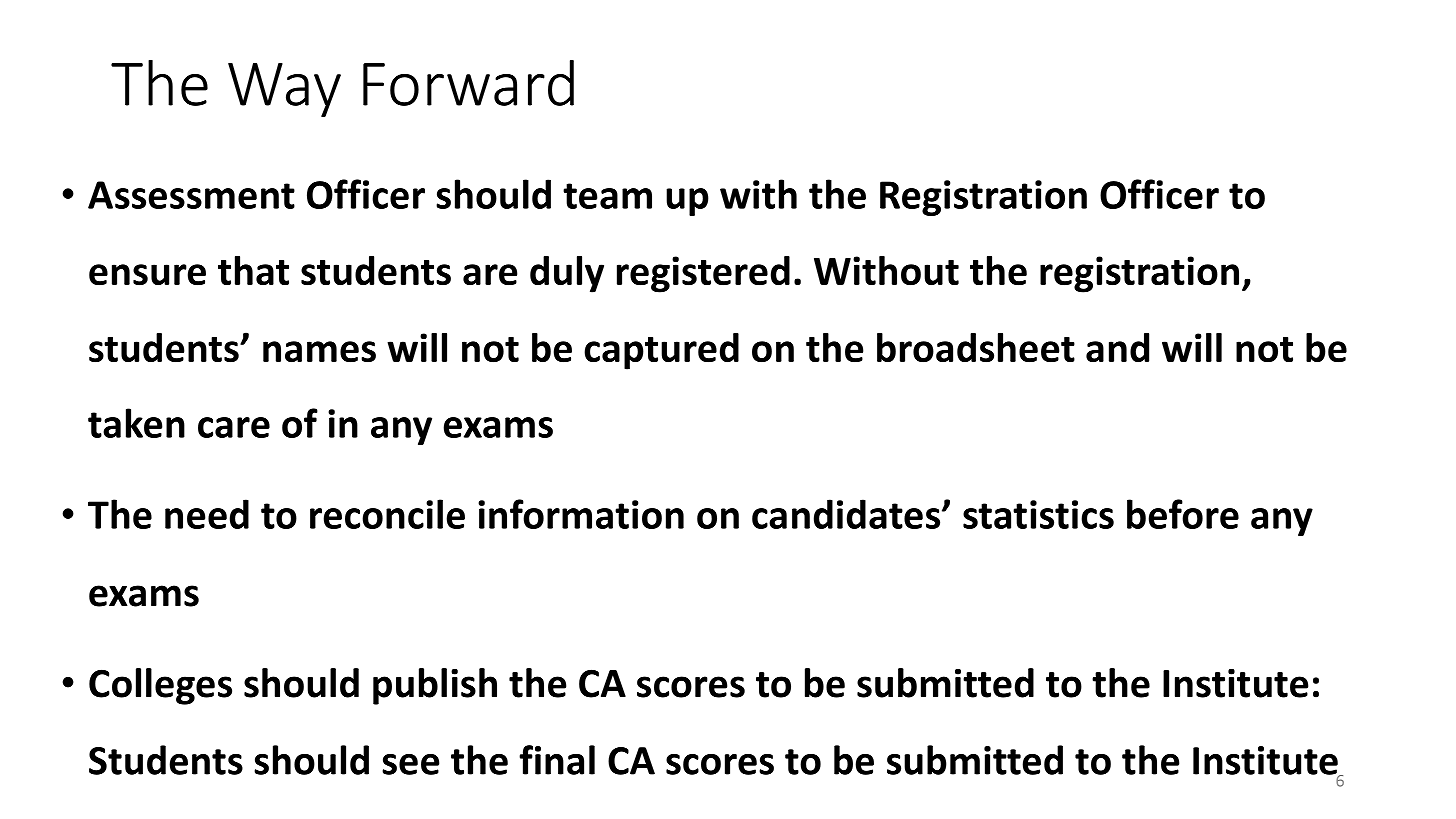 The image size is (1456, 819). I want to click on information, so click(581, 514).
